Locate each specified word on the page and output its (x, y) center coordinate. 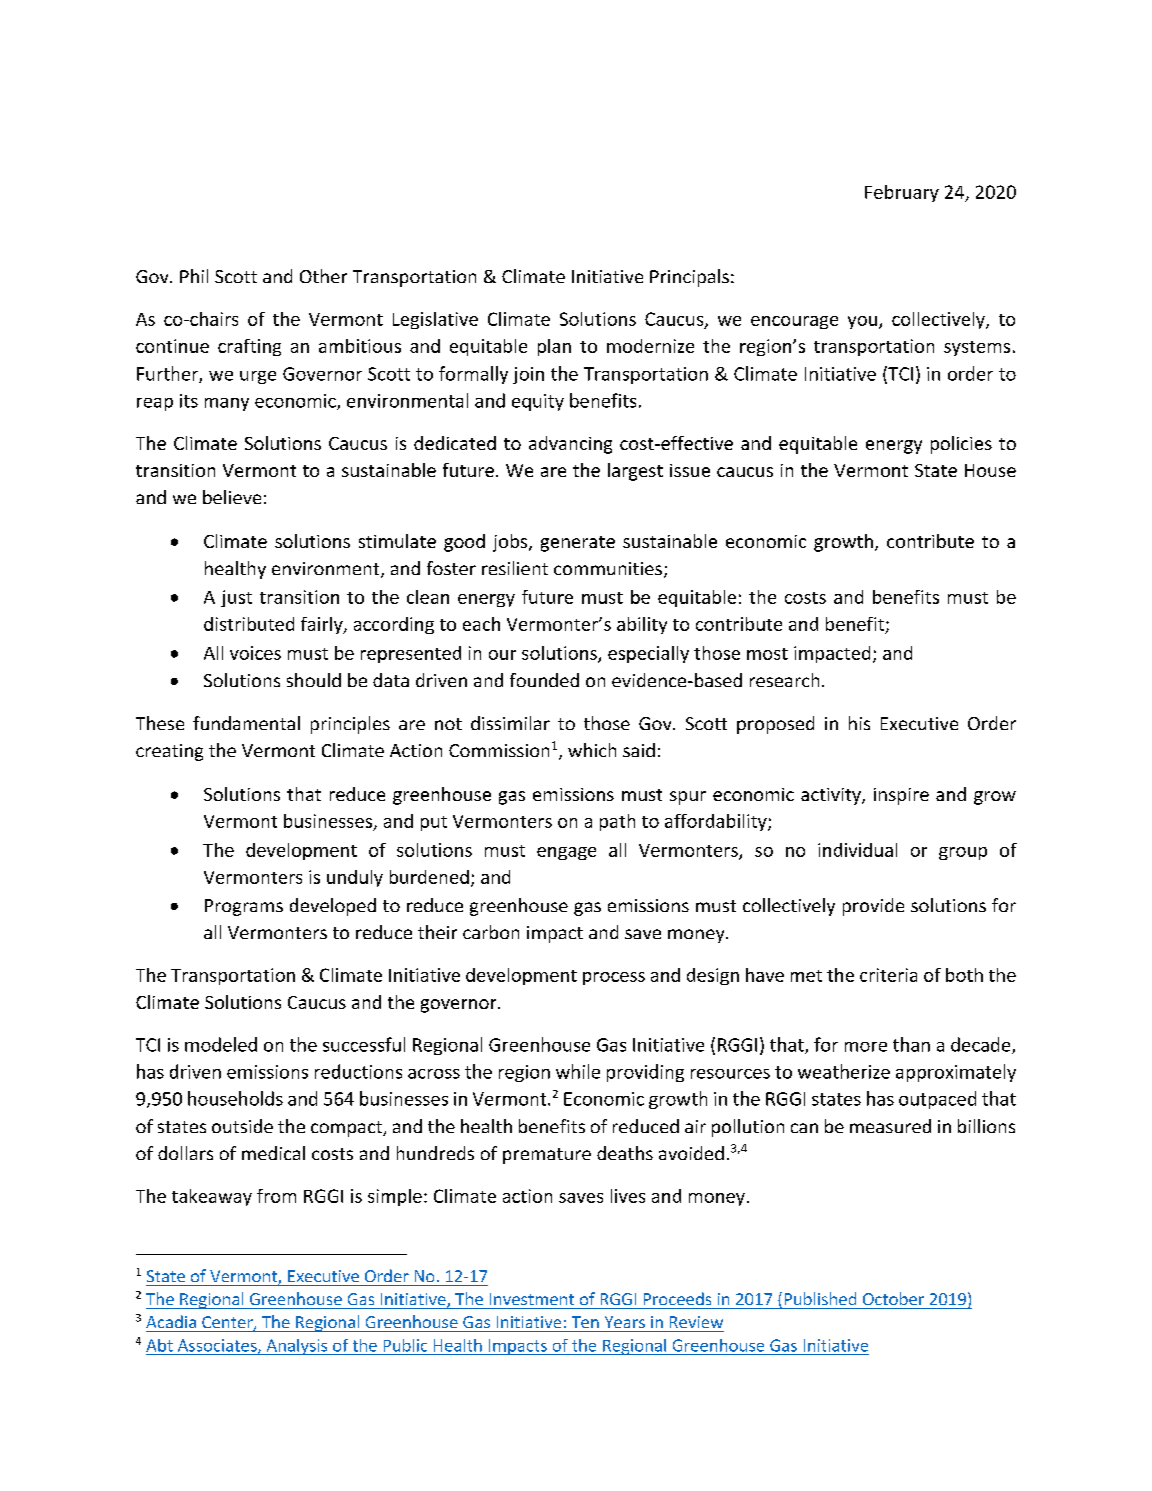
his (859, 723)
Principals (689, 278)
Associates (218, 1346)
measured (890, 1126)
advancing (570, 445)
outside (242, 1126)
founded (544, 680)
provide (873, 907)
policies (961, 445)
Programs (244, 907)
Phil (194, 276)
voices (255, 653)
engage (566, 853)
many (227, 404)
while (578, 1071)
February (902, 193)
